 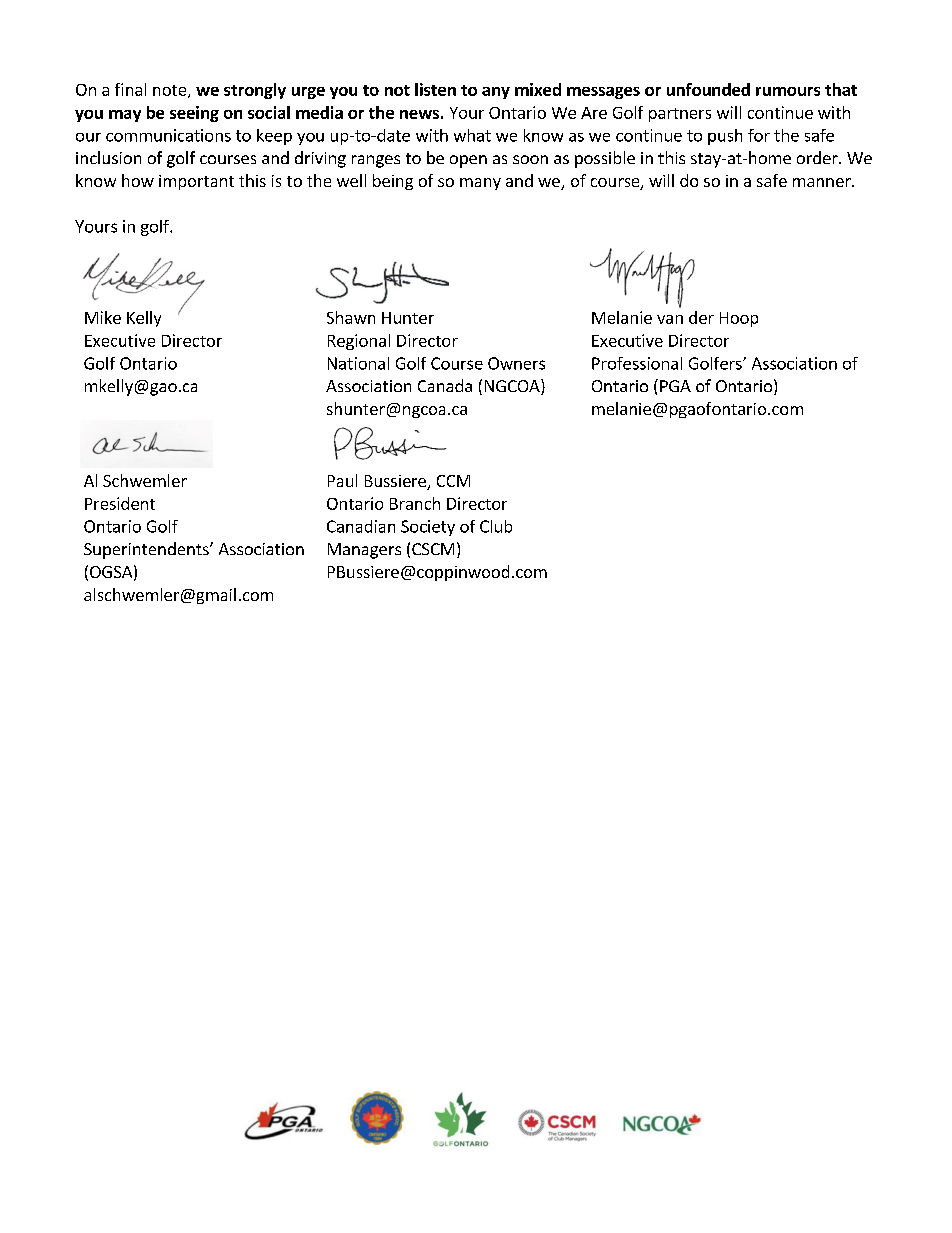 What do you see at coordinates (147, 550) in the screenshot?
I see `Superintendents` at bounding box center [147, 550].
